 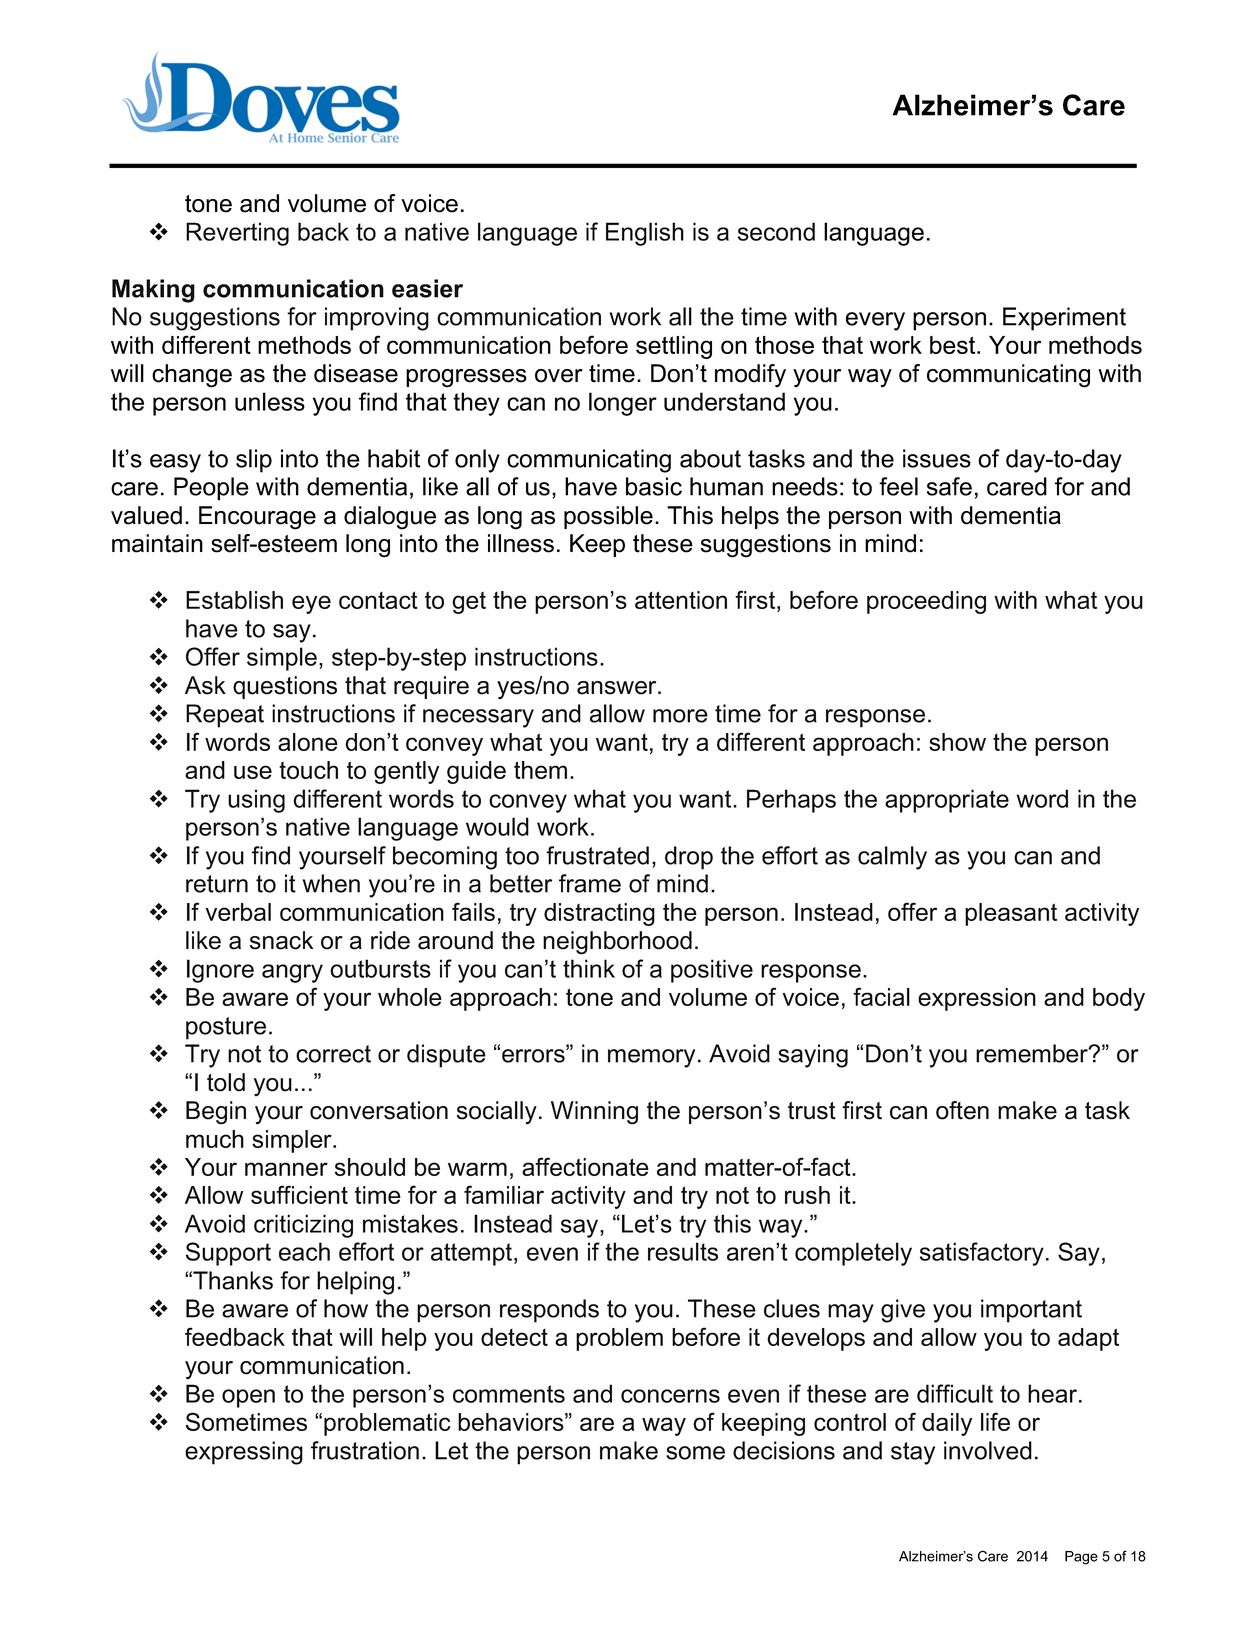 What do you see at coordinates (237, 234) in the document?
I see `Reverting` at bounding box center [237, 234].
